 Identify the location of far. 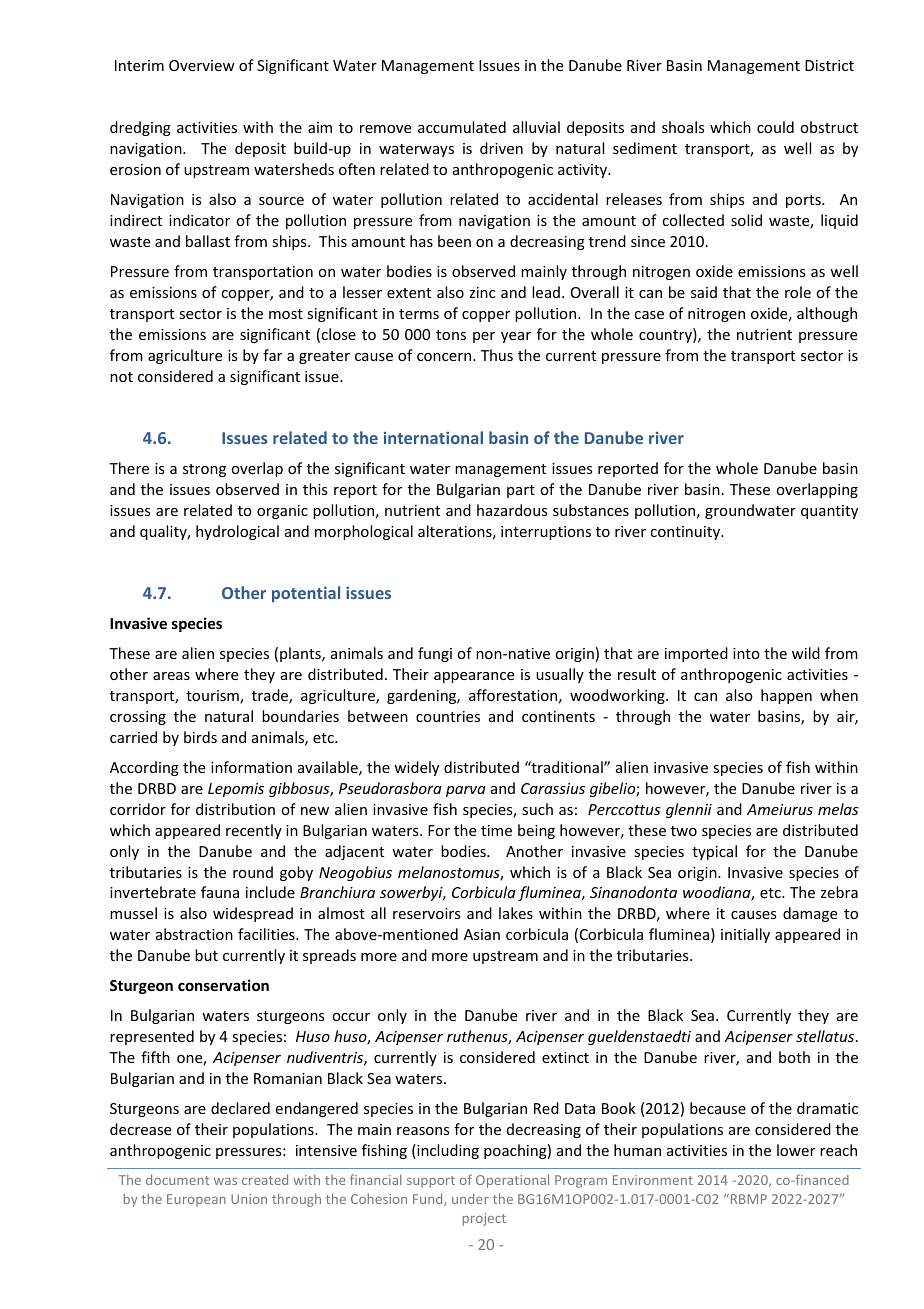
(272, 355).
